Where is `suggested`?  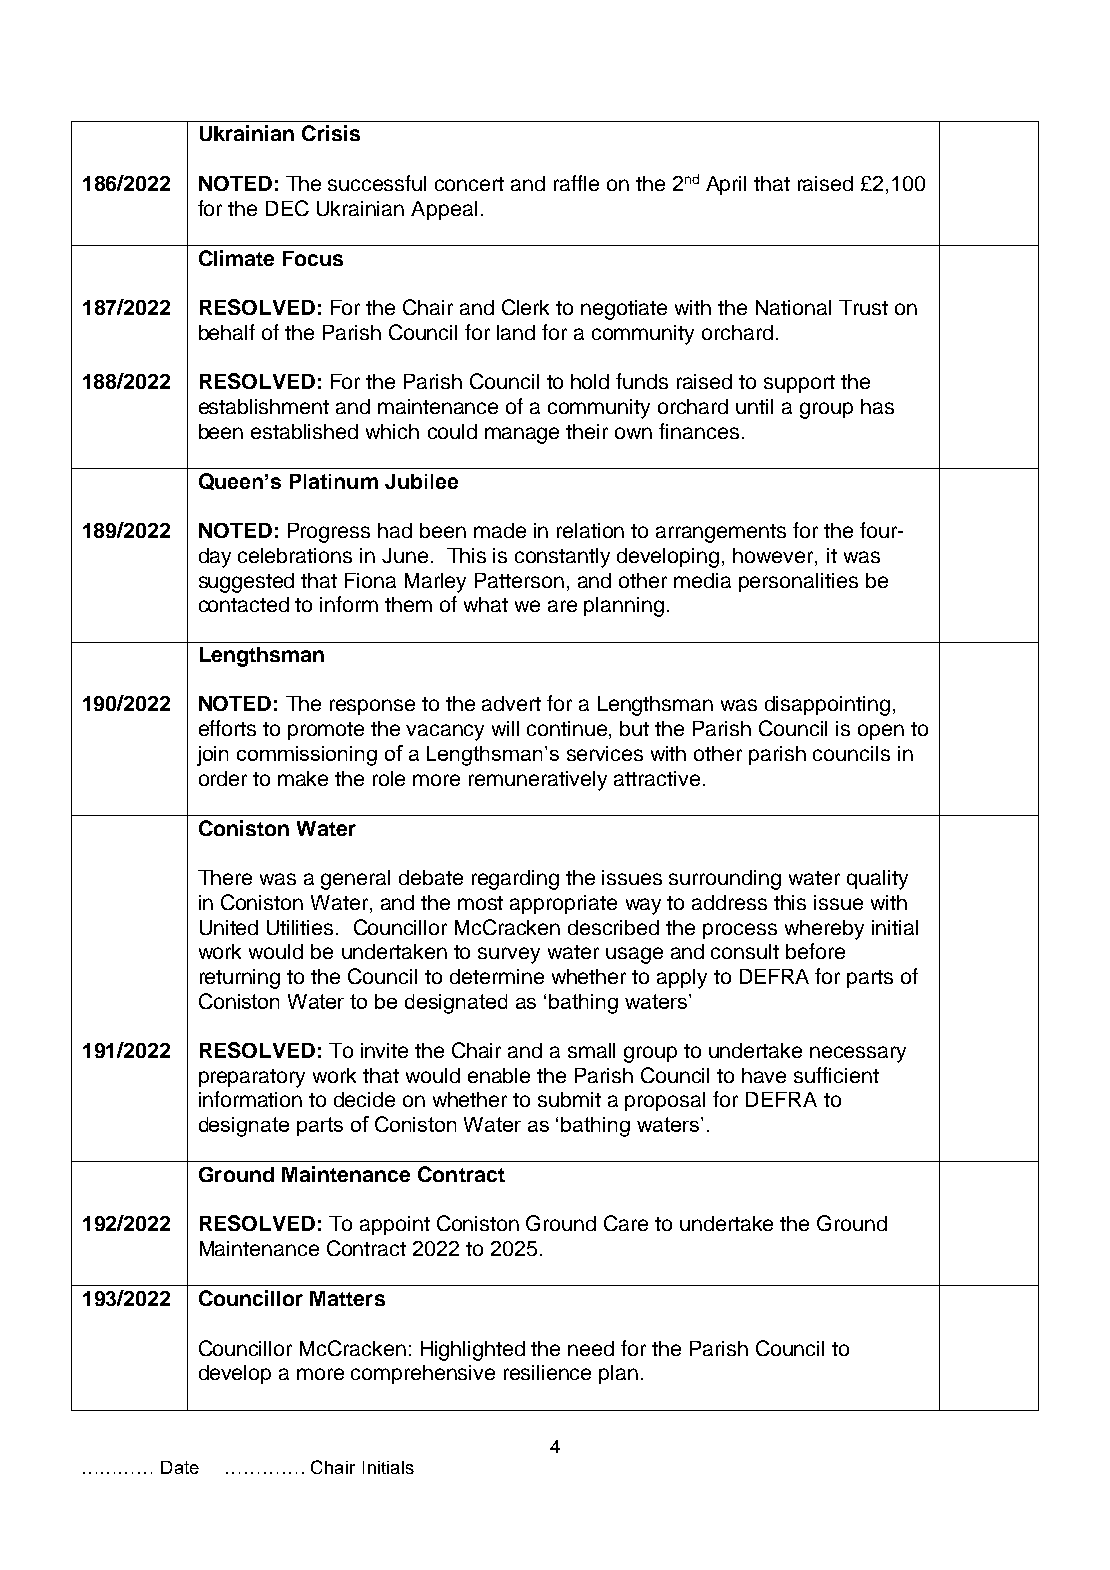 suggested is located at coordinates (246, 583).
